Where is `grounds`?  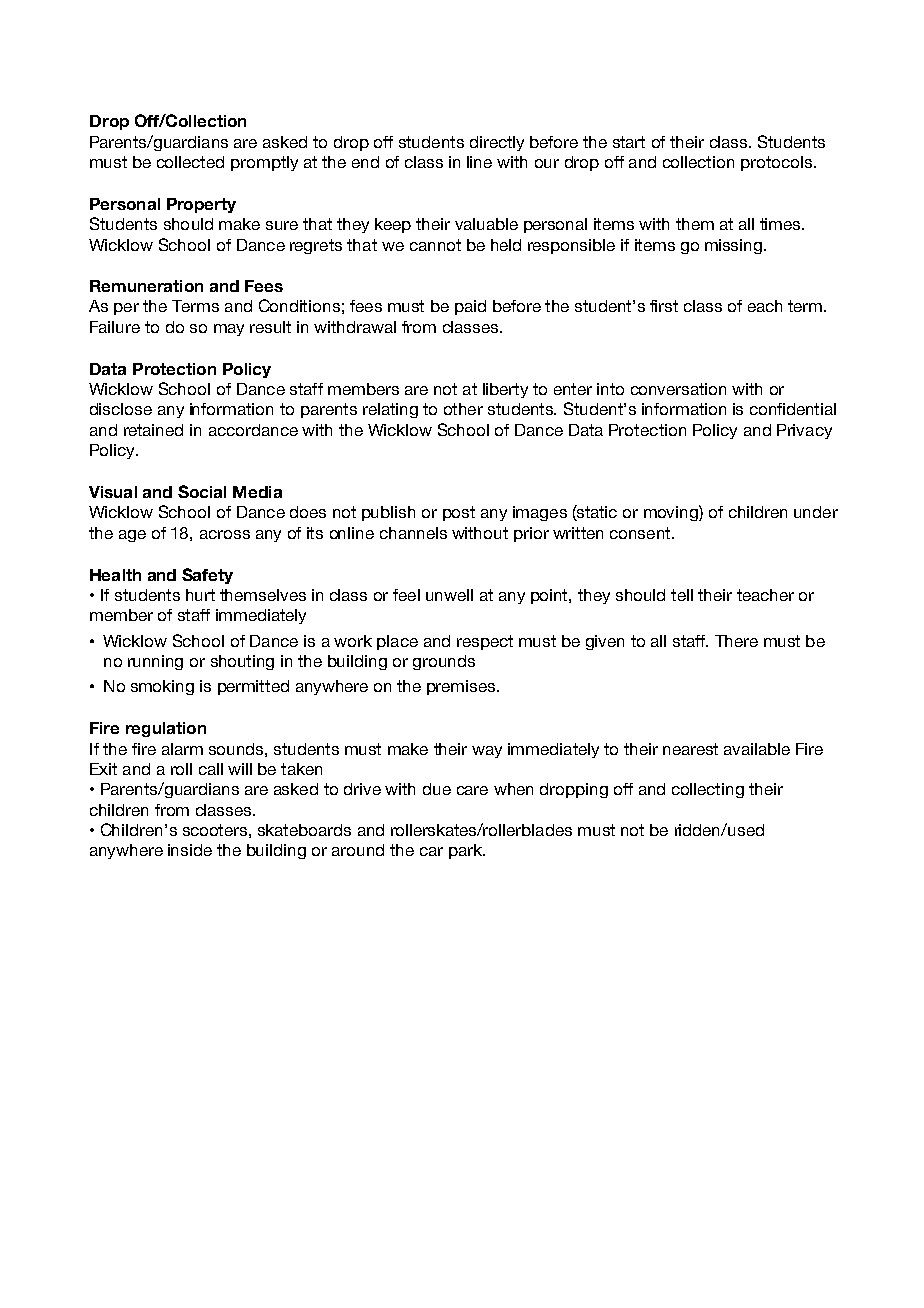
grounds is located at coordinates (444, 662).
